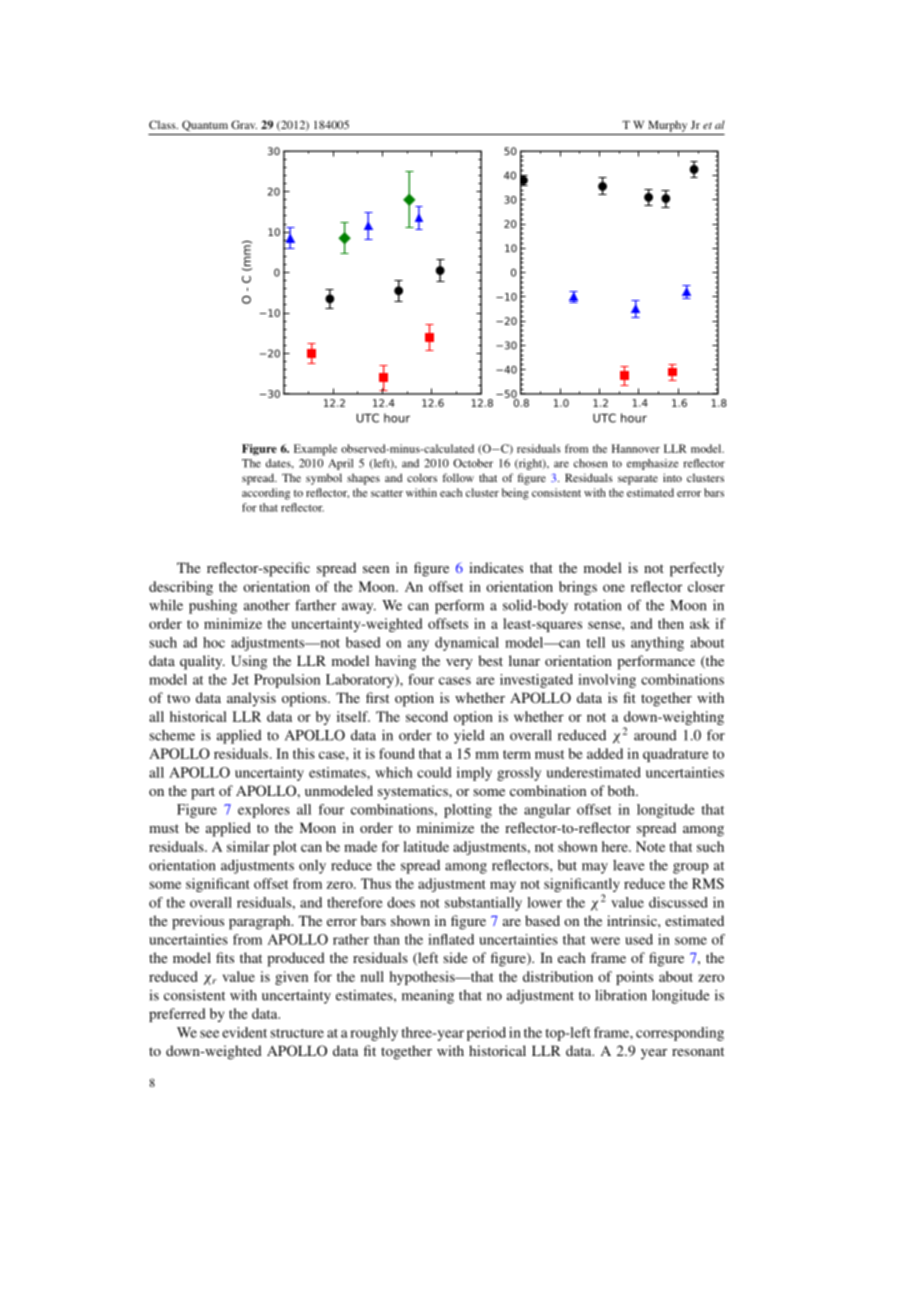  Describe the element at coordinates (244, 124) in the screenshot. I see `Grav` at that location.
